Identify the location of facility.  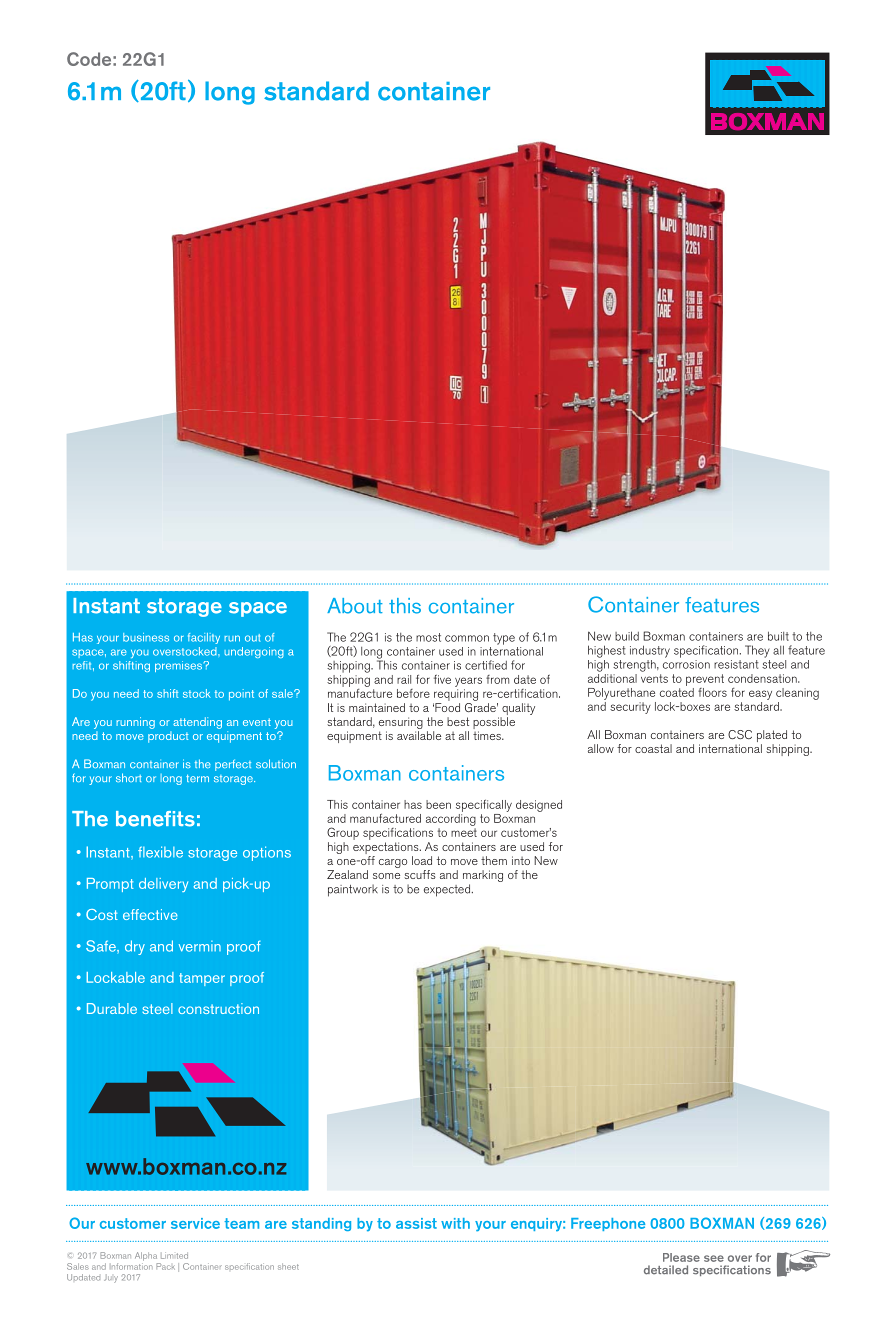
(204, 638).
